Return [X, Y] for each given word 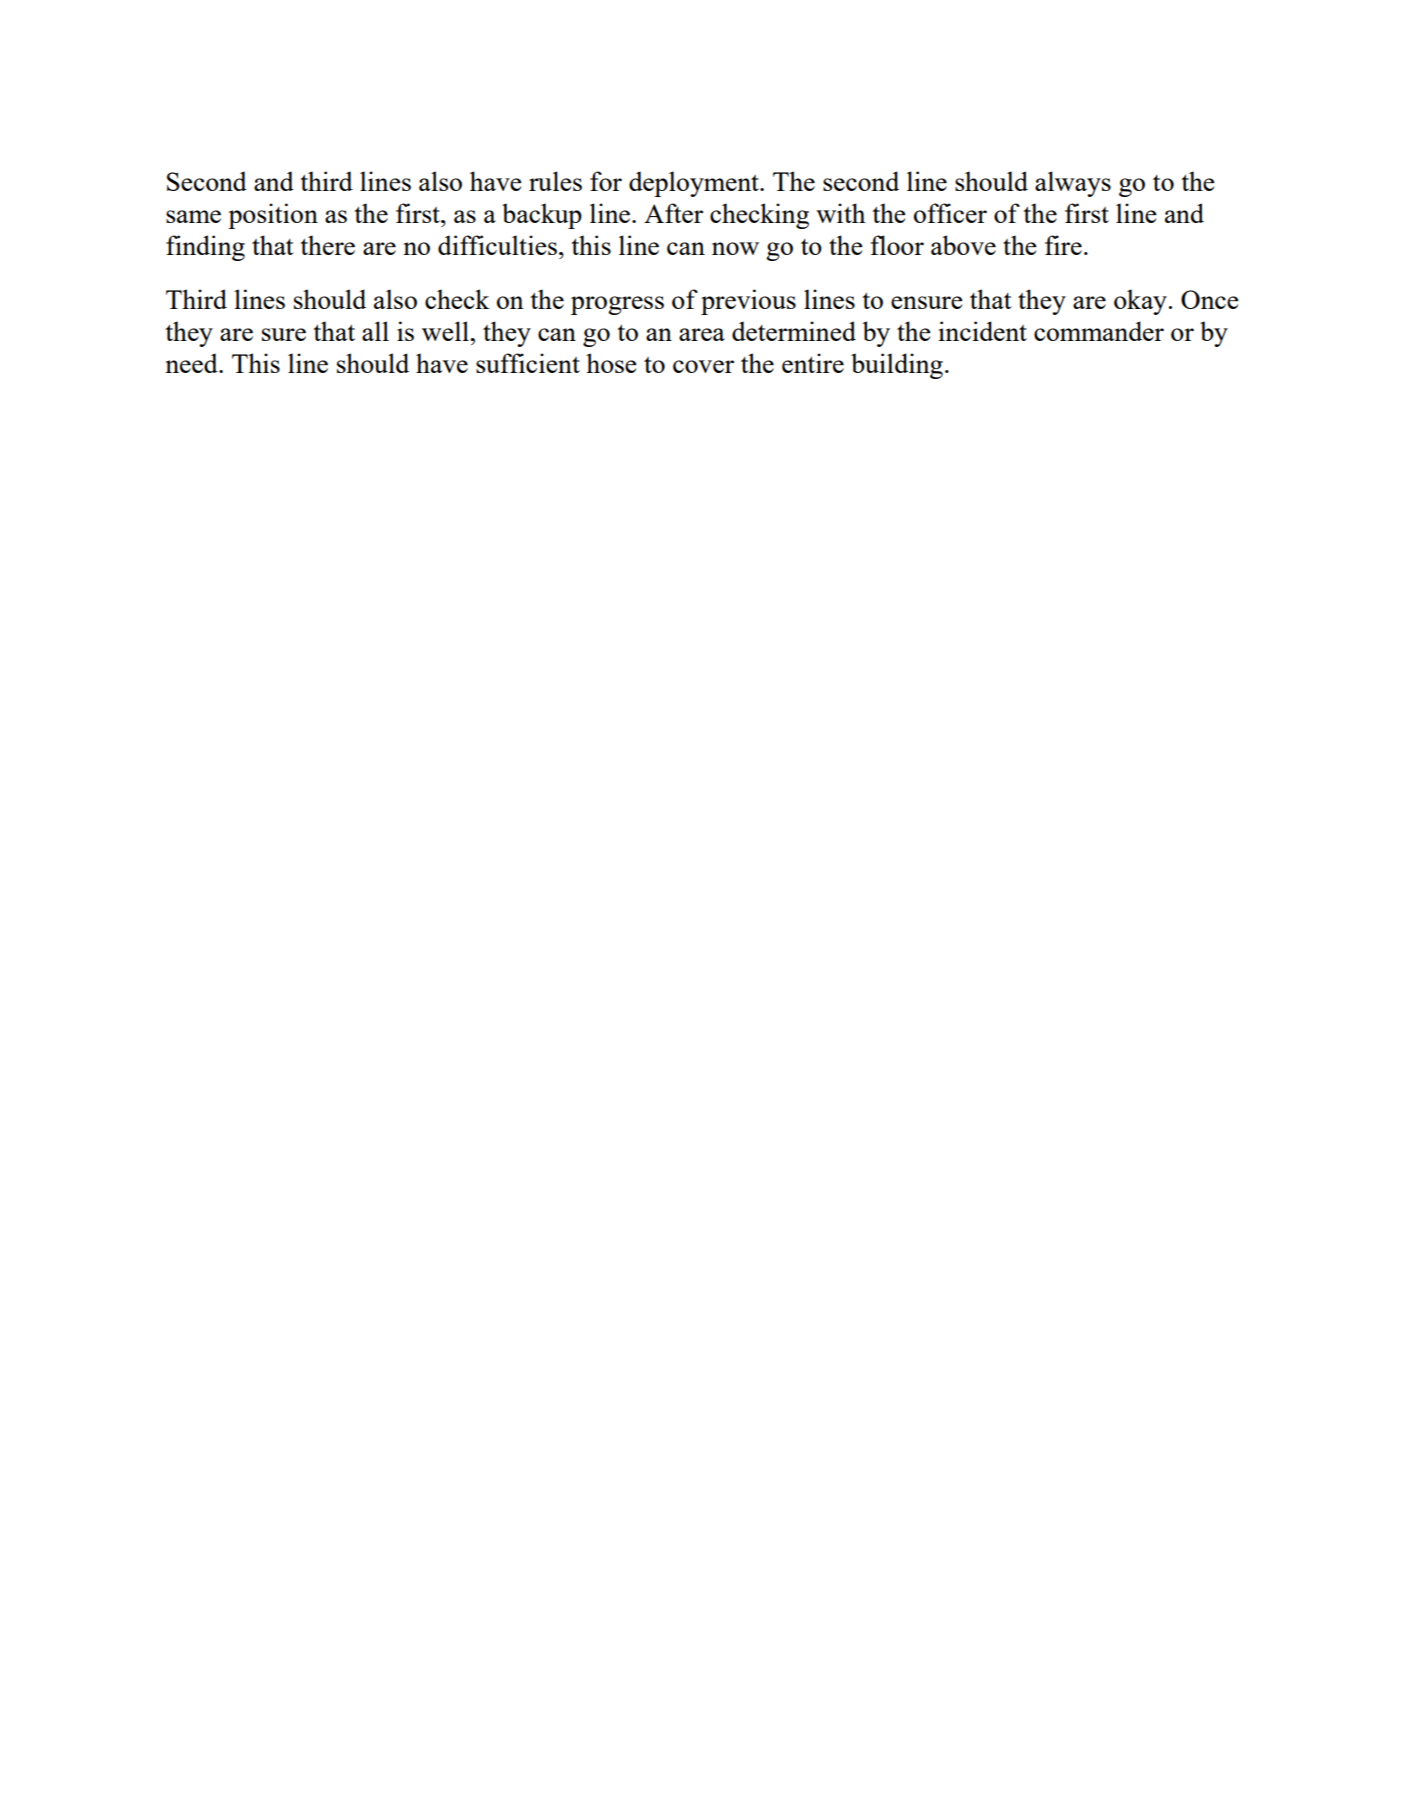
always [1073, 184]
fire [1063, 245]
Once [1210, 299]
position [273, 216]
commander [1099, 331]
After [673, 213]
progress [617, 305]
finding [205, 248]
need [192, 363]
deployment [695, 184]
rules [555, 181]
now [735, 248]
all [375, 331]
